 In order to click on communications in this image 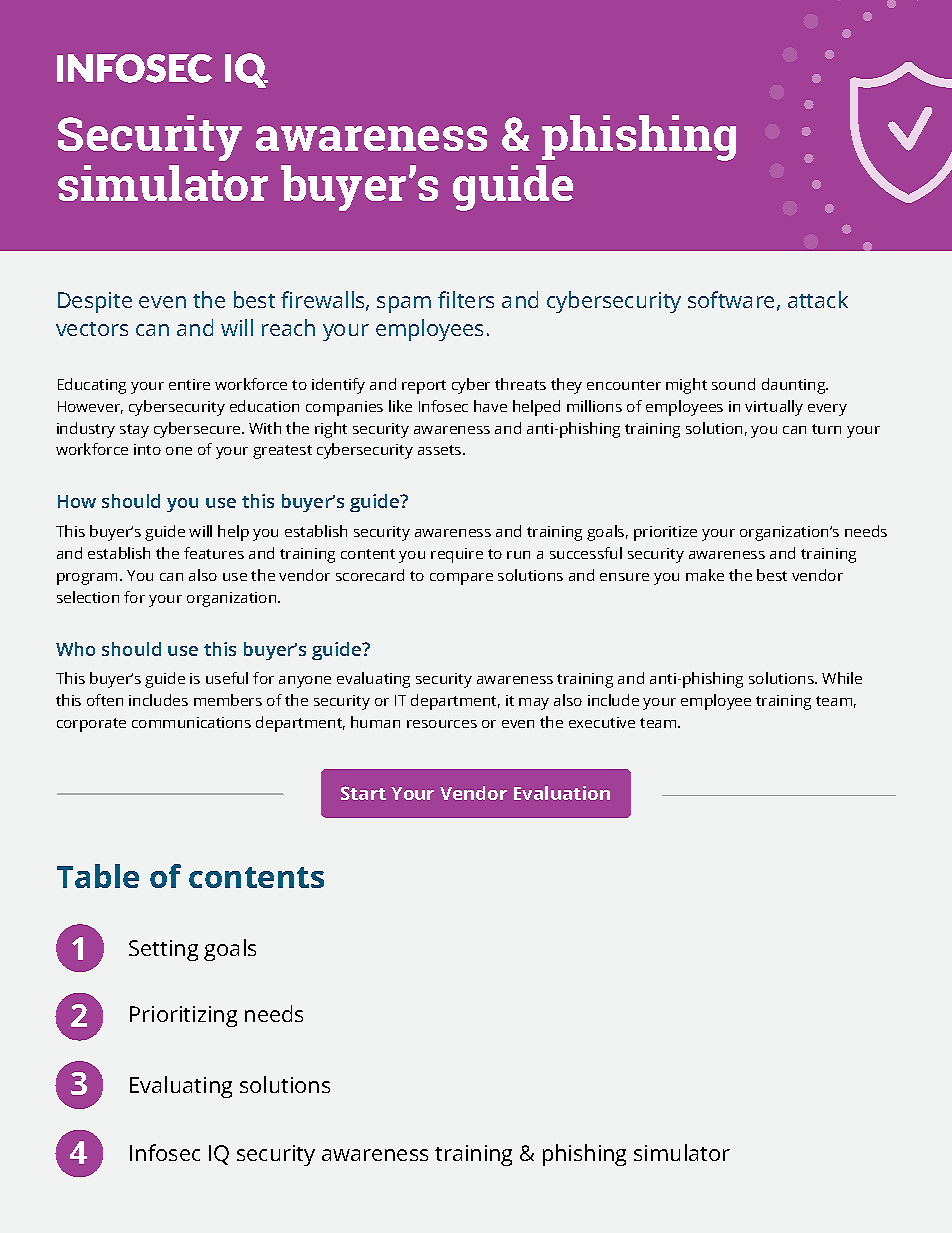, I will do `click(191, 722)`.
